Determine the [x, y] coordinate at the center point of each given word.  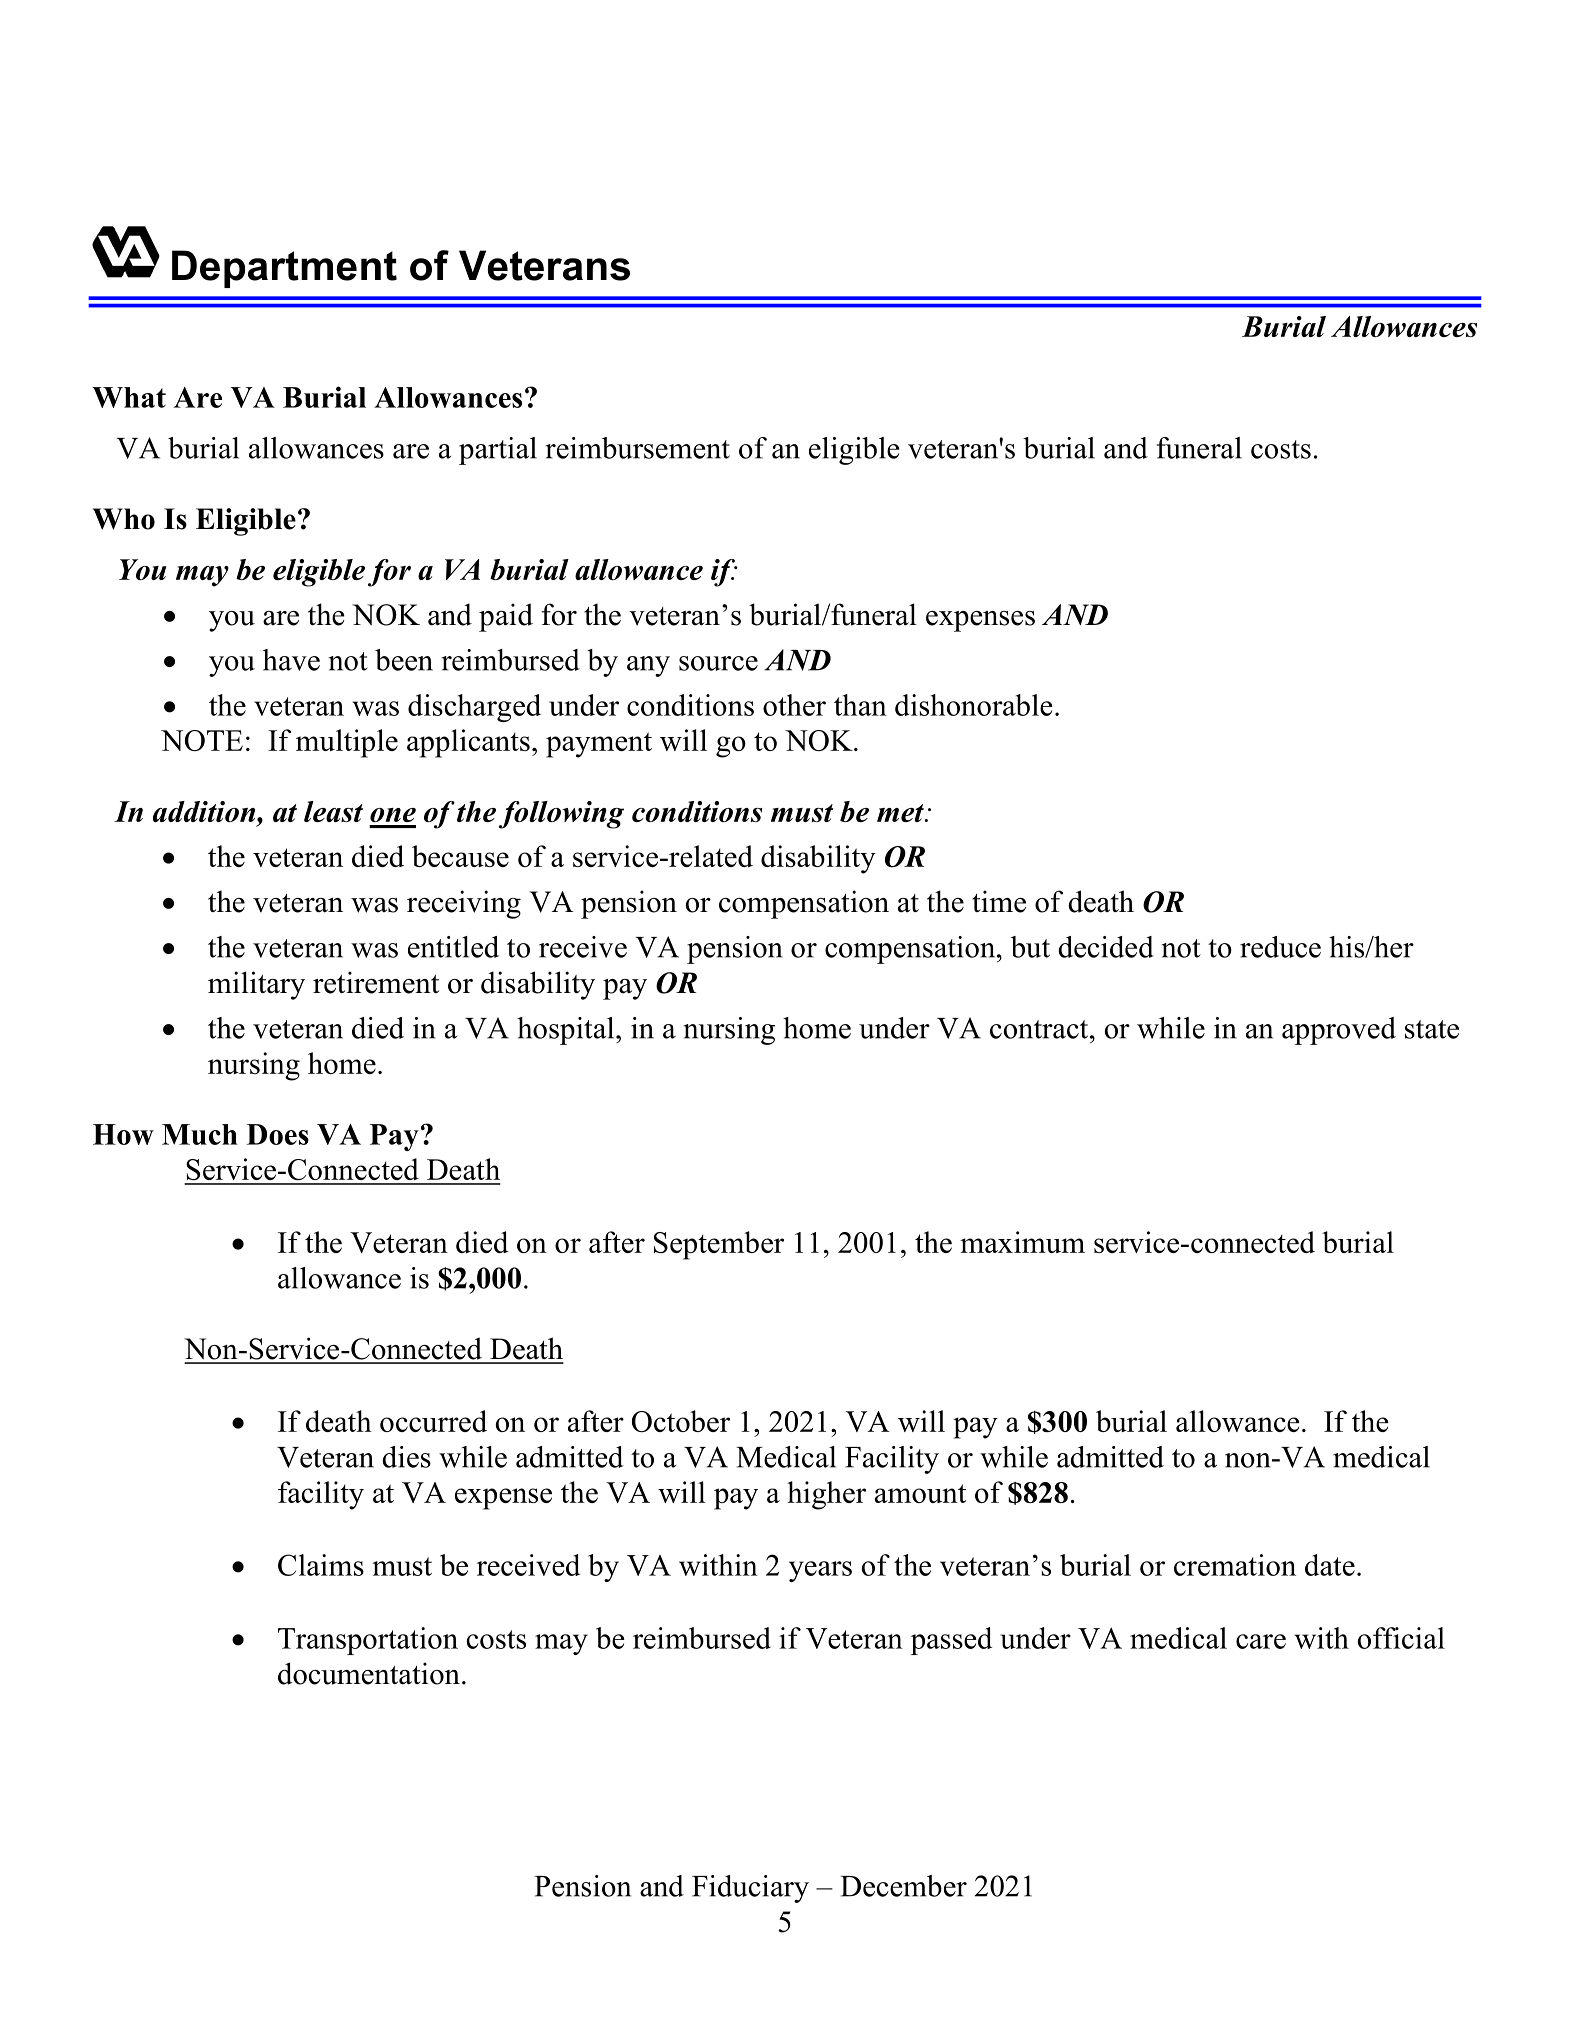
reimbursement [638, 448]
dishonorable [974, 705]
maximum [1022, 1242]
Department [284, 269]
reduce [1280, 947]
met [901, 813]
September [719, 1245]
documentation [369, 1673]
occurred [433, 1421]
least [333, 811]
